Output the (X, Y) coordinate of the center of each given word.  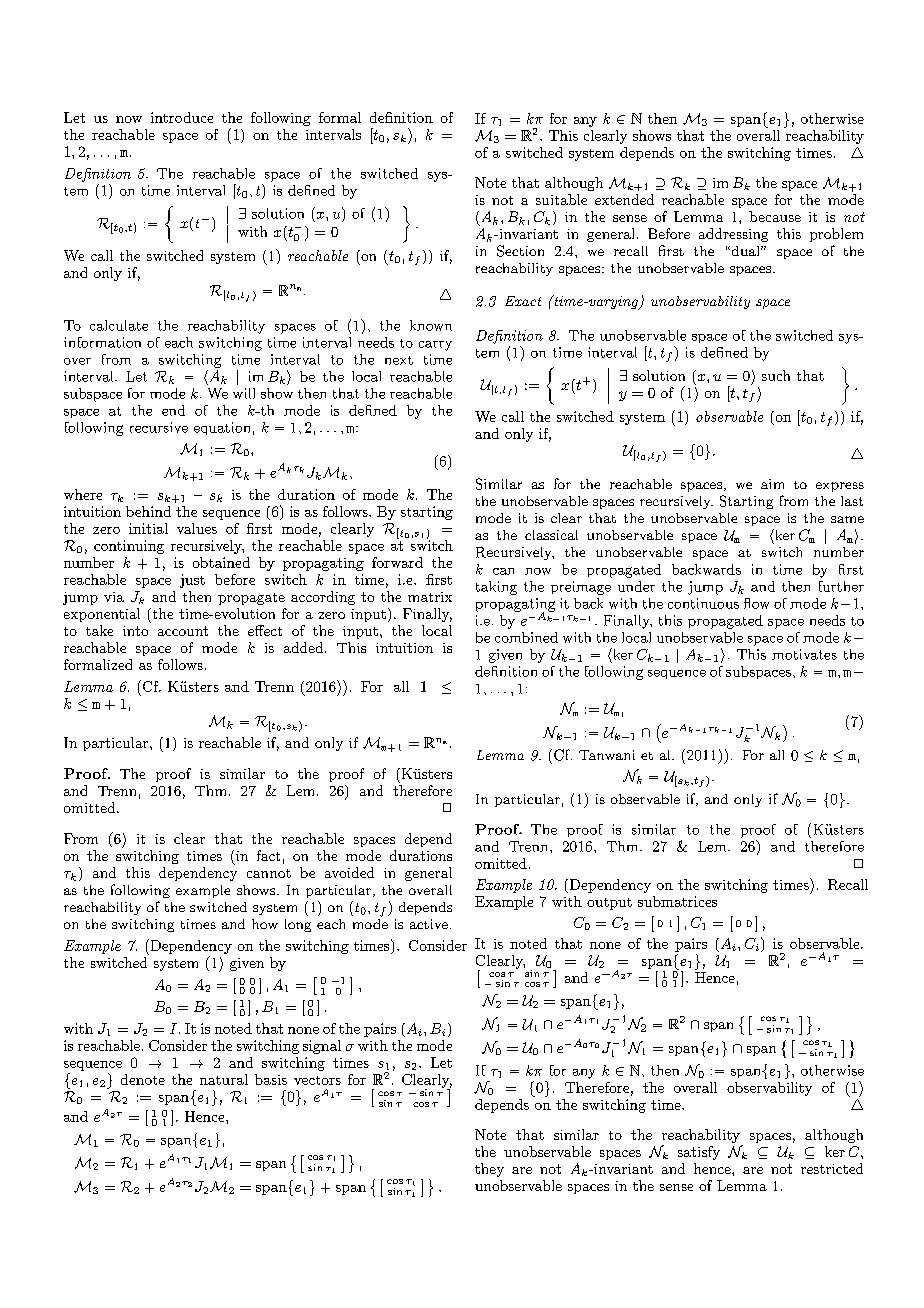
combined (526, 637)
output (609, 904)
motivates (804, 654)
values (197, 528)
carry (435, 346)
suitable (561, 199)
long (298, 925)
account (183, 631)
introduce (182, 117)
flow (756, 603)
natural (224, 1079)
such (776, 375)
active (429, 924)
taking (496, 588)
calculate (119, 325)
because (775, 216)
